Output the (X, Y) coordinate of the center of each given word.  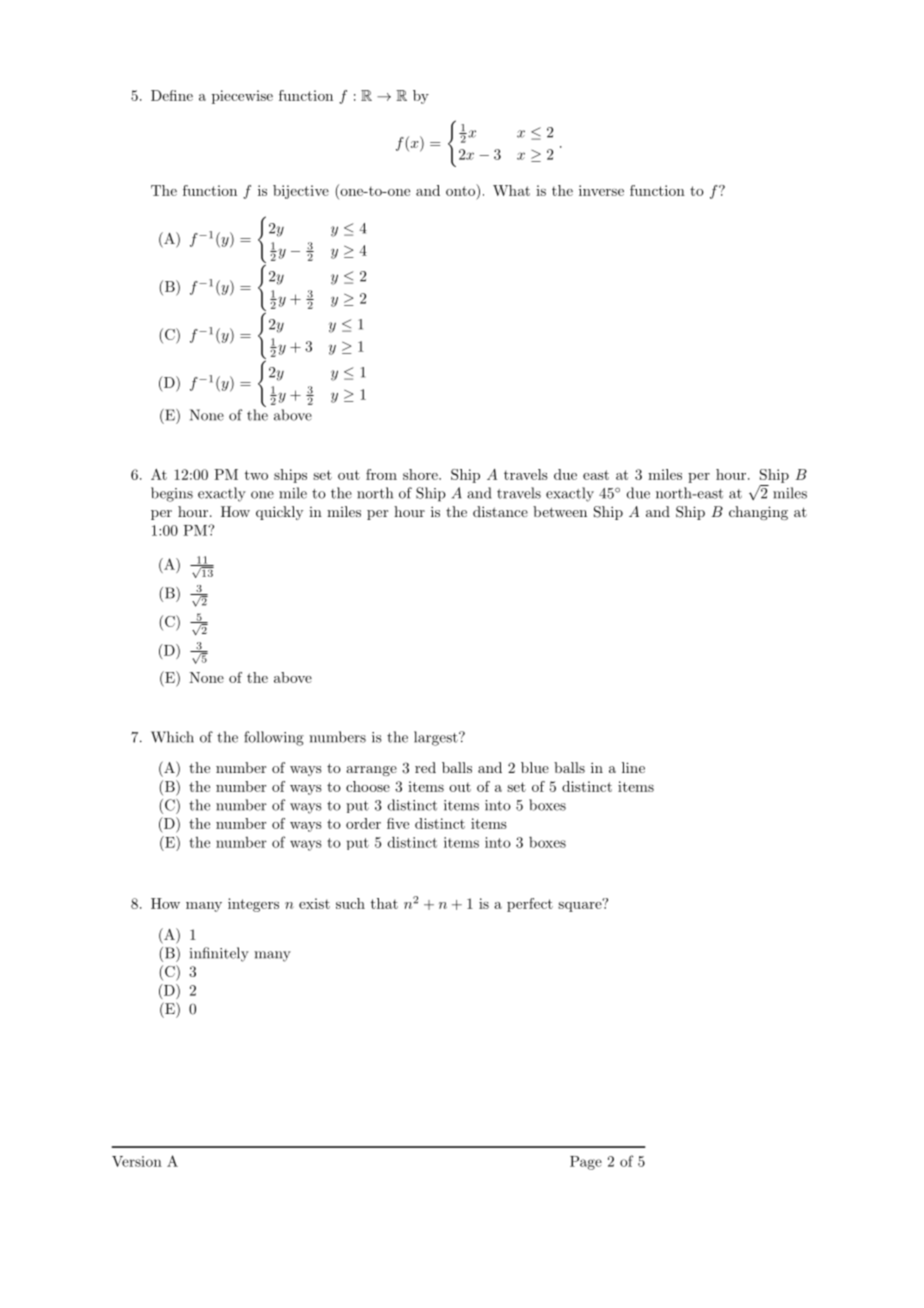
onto (461, 190)
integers (253, 905)
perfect (530, 905)
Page (586, 1163)
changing (758, 513)
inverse (601, 190)
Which (172, 737)
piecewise (242, 97)
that (384, 903)
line (633, 767)
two (256, 475)
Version (137, 1161)
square (581, 905)
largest (437, 738)
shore (421, 474)
